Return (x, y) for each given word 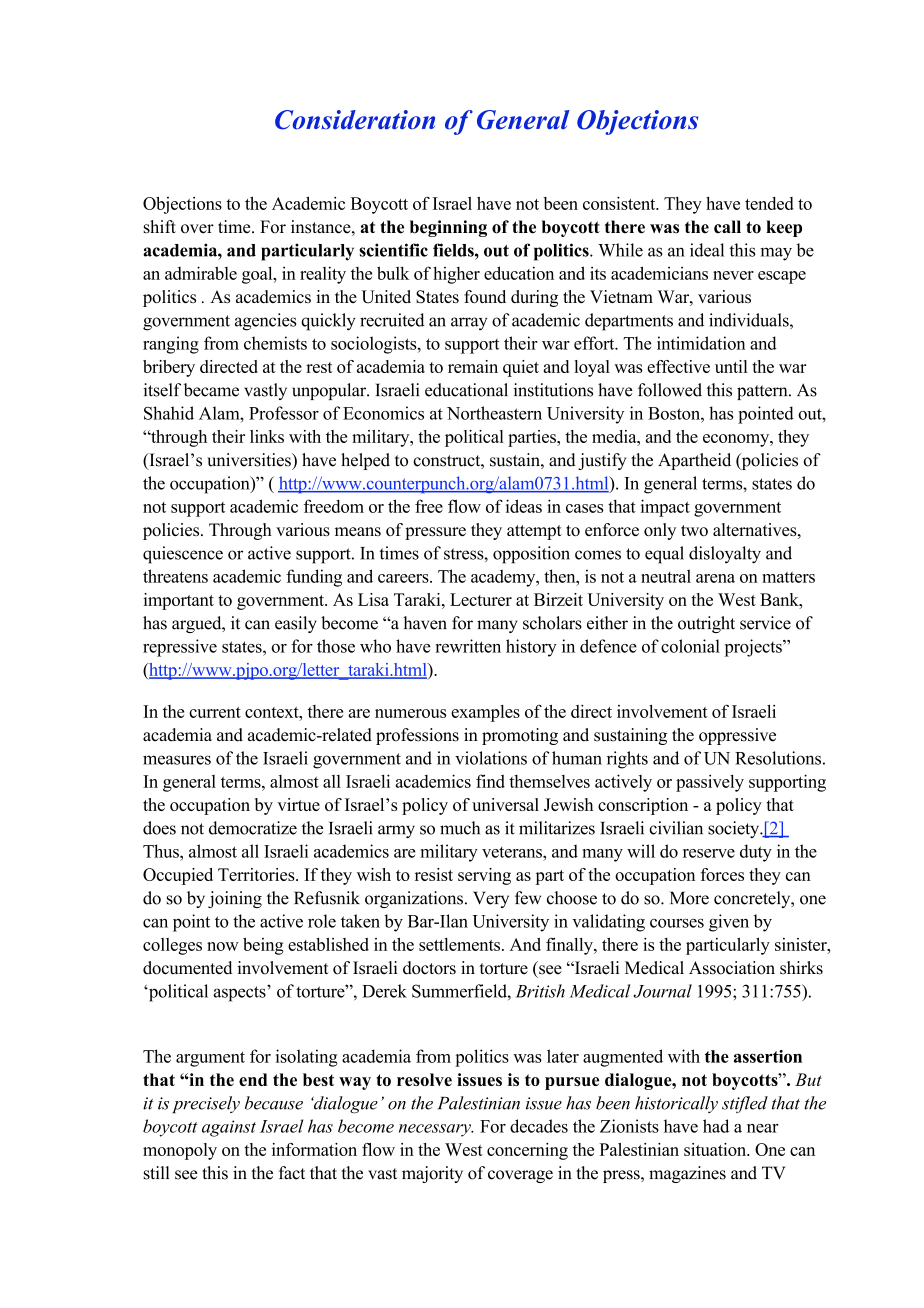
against (229, 1128)
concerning (527, 1151)
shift (160, 227)
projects (754, 648)
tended (769, 203)
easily (296, 624)
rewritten (468, 646)
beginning (448, 228)
